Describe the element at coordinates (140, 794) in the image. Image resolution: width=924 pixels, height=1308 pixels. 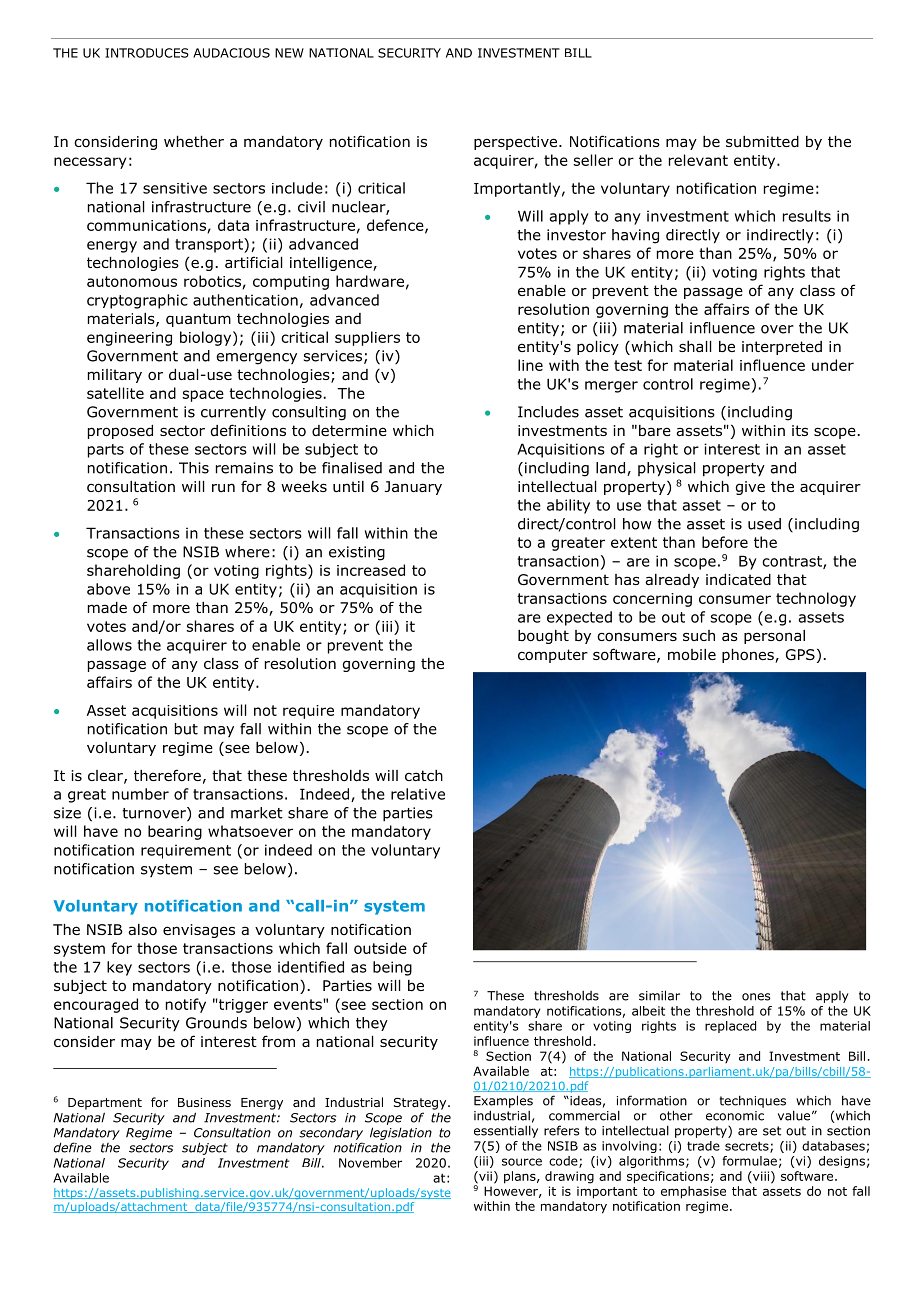
I see `number` at that location.
